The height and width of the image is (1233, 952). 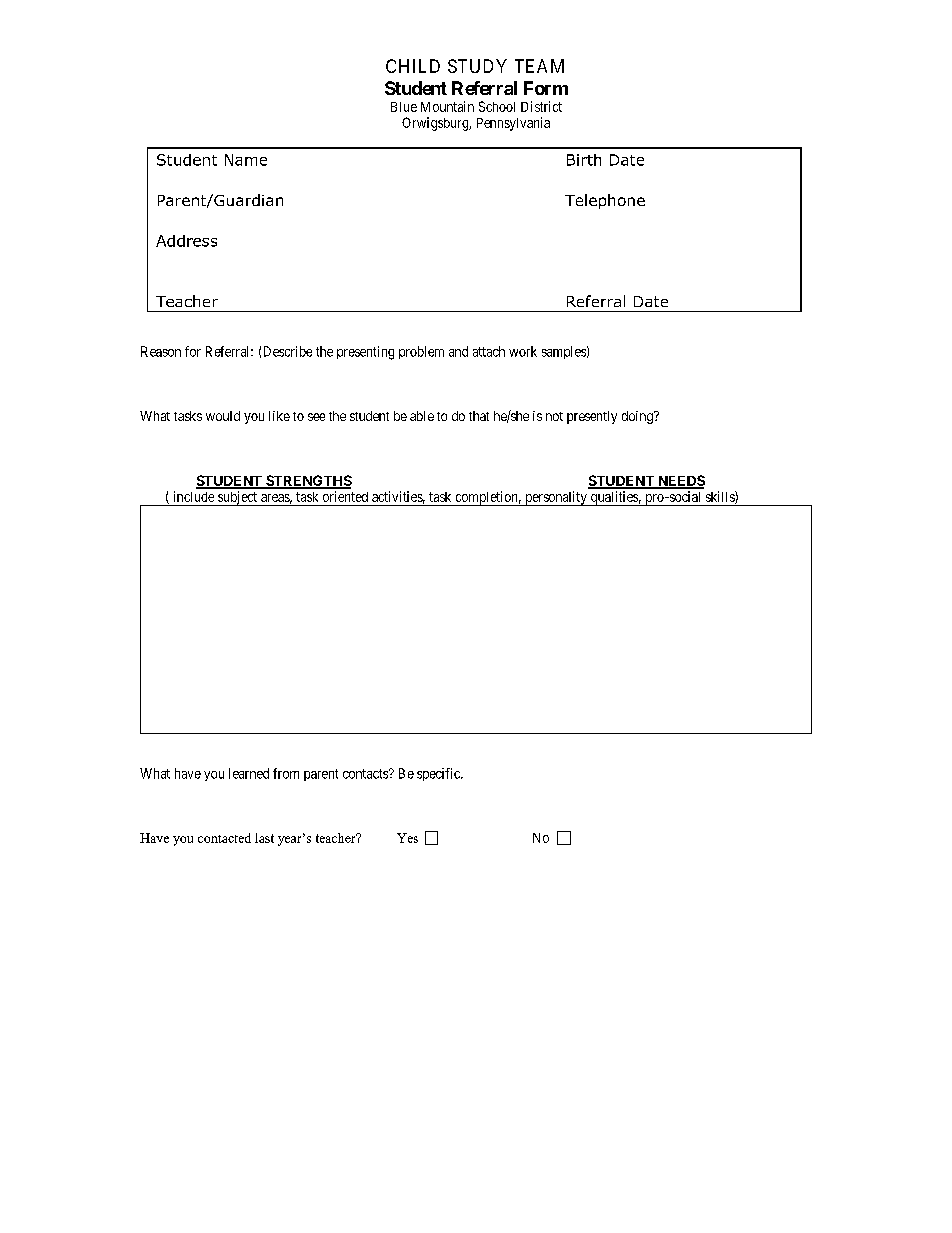 What do you see at coordinates (246, 160) in the image?
I see `Name` at bounding box center [246, 160].
